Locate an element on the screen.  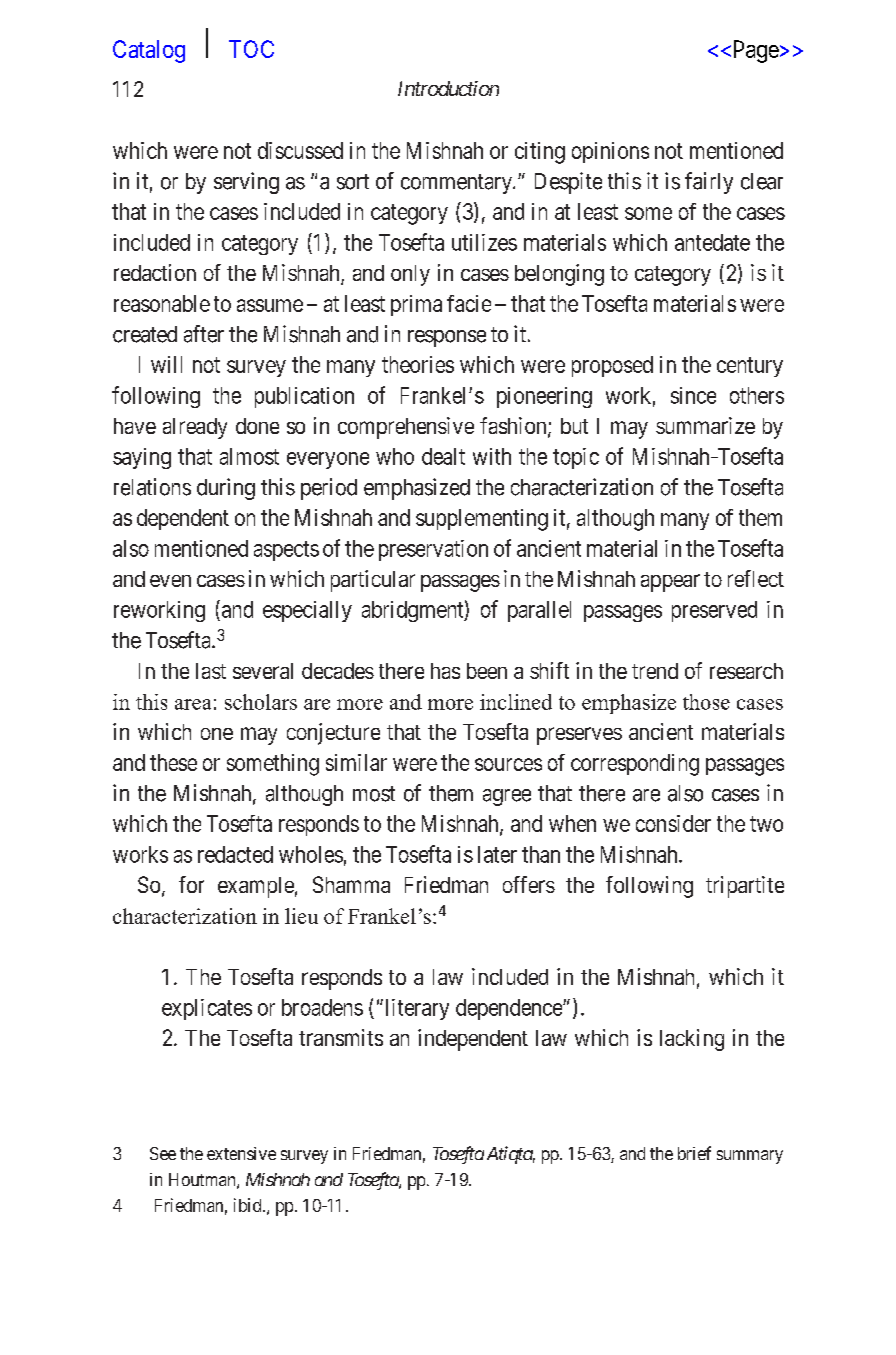
summarize is located at coordinates (705, 425).
